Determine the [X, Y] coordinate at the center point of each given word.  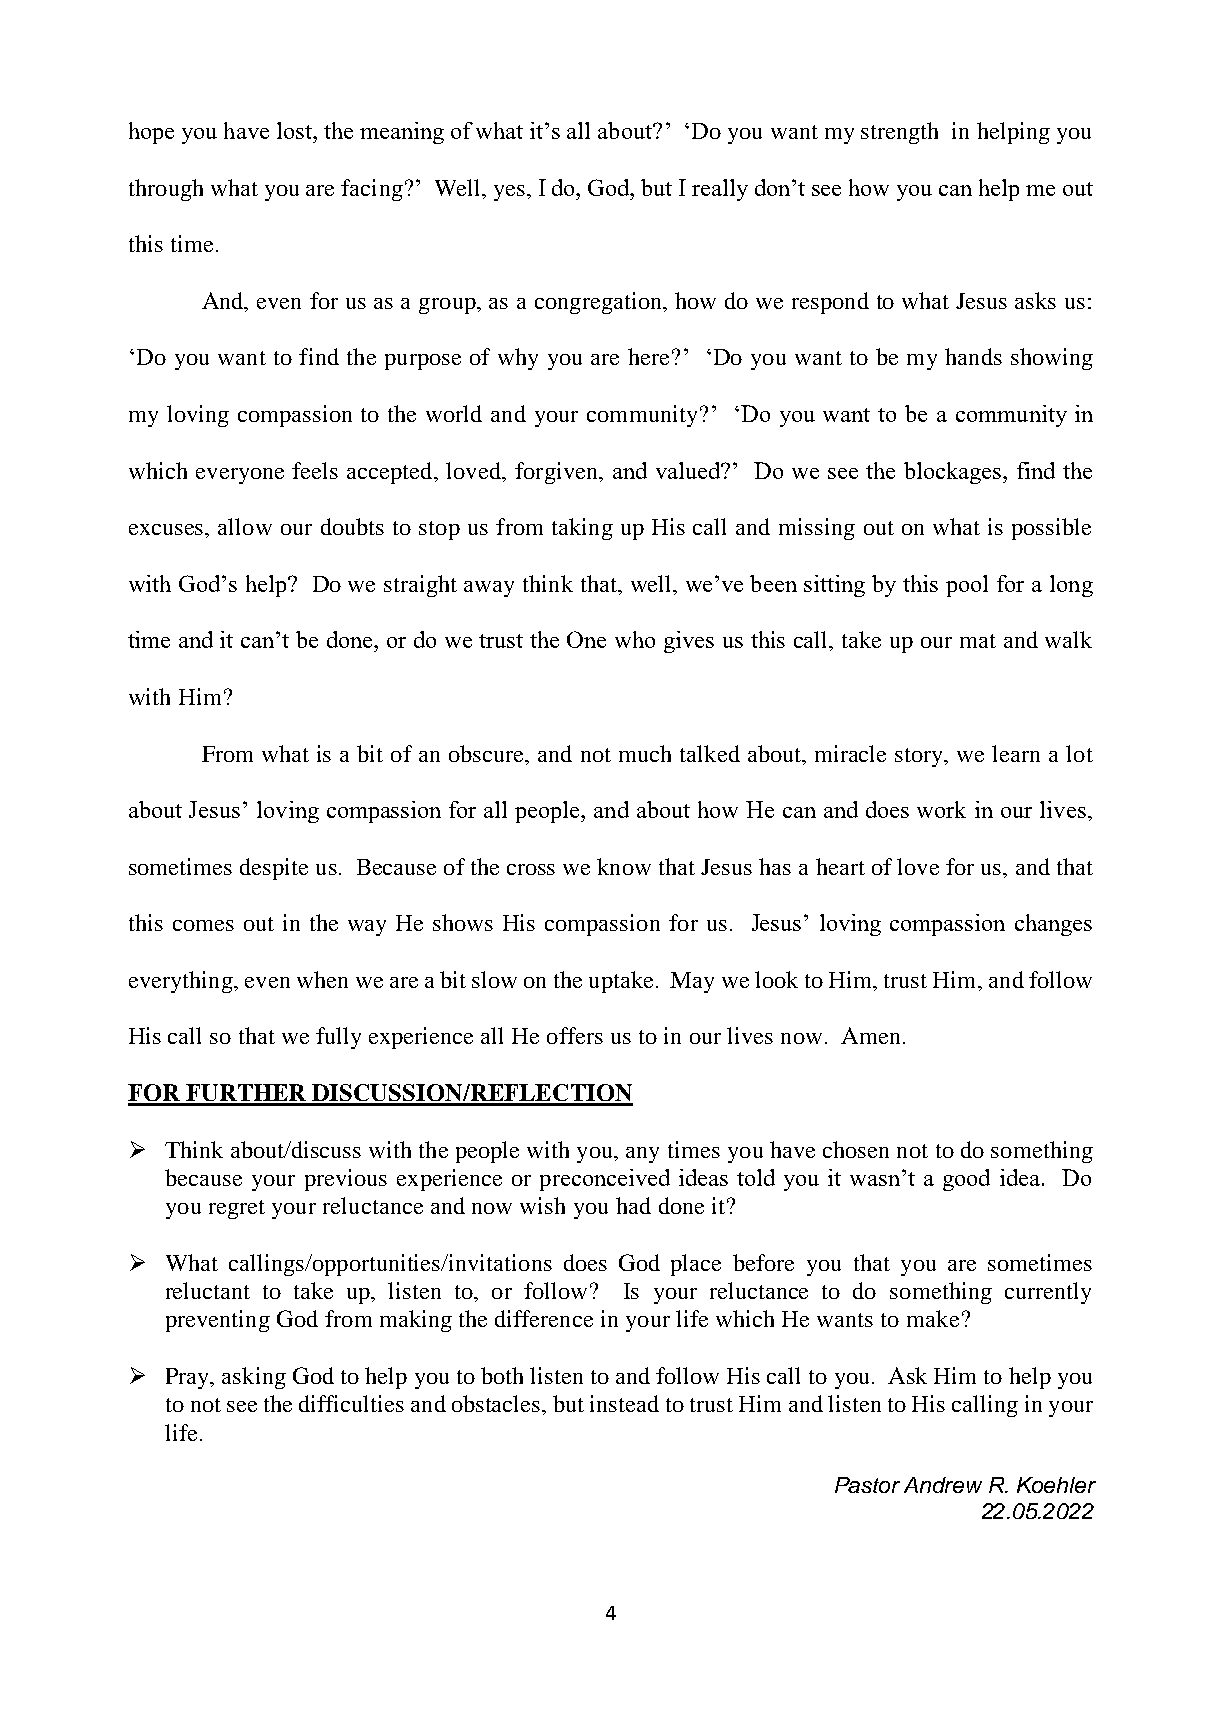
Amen [870, 1035]
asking [254, 1378]
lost [295, 130]
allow [245, 526]
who [635, 639]
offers [575, 1035]
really [720, 190]
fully [338, 1038]
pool [967, 586]
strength [899, 133]
